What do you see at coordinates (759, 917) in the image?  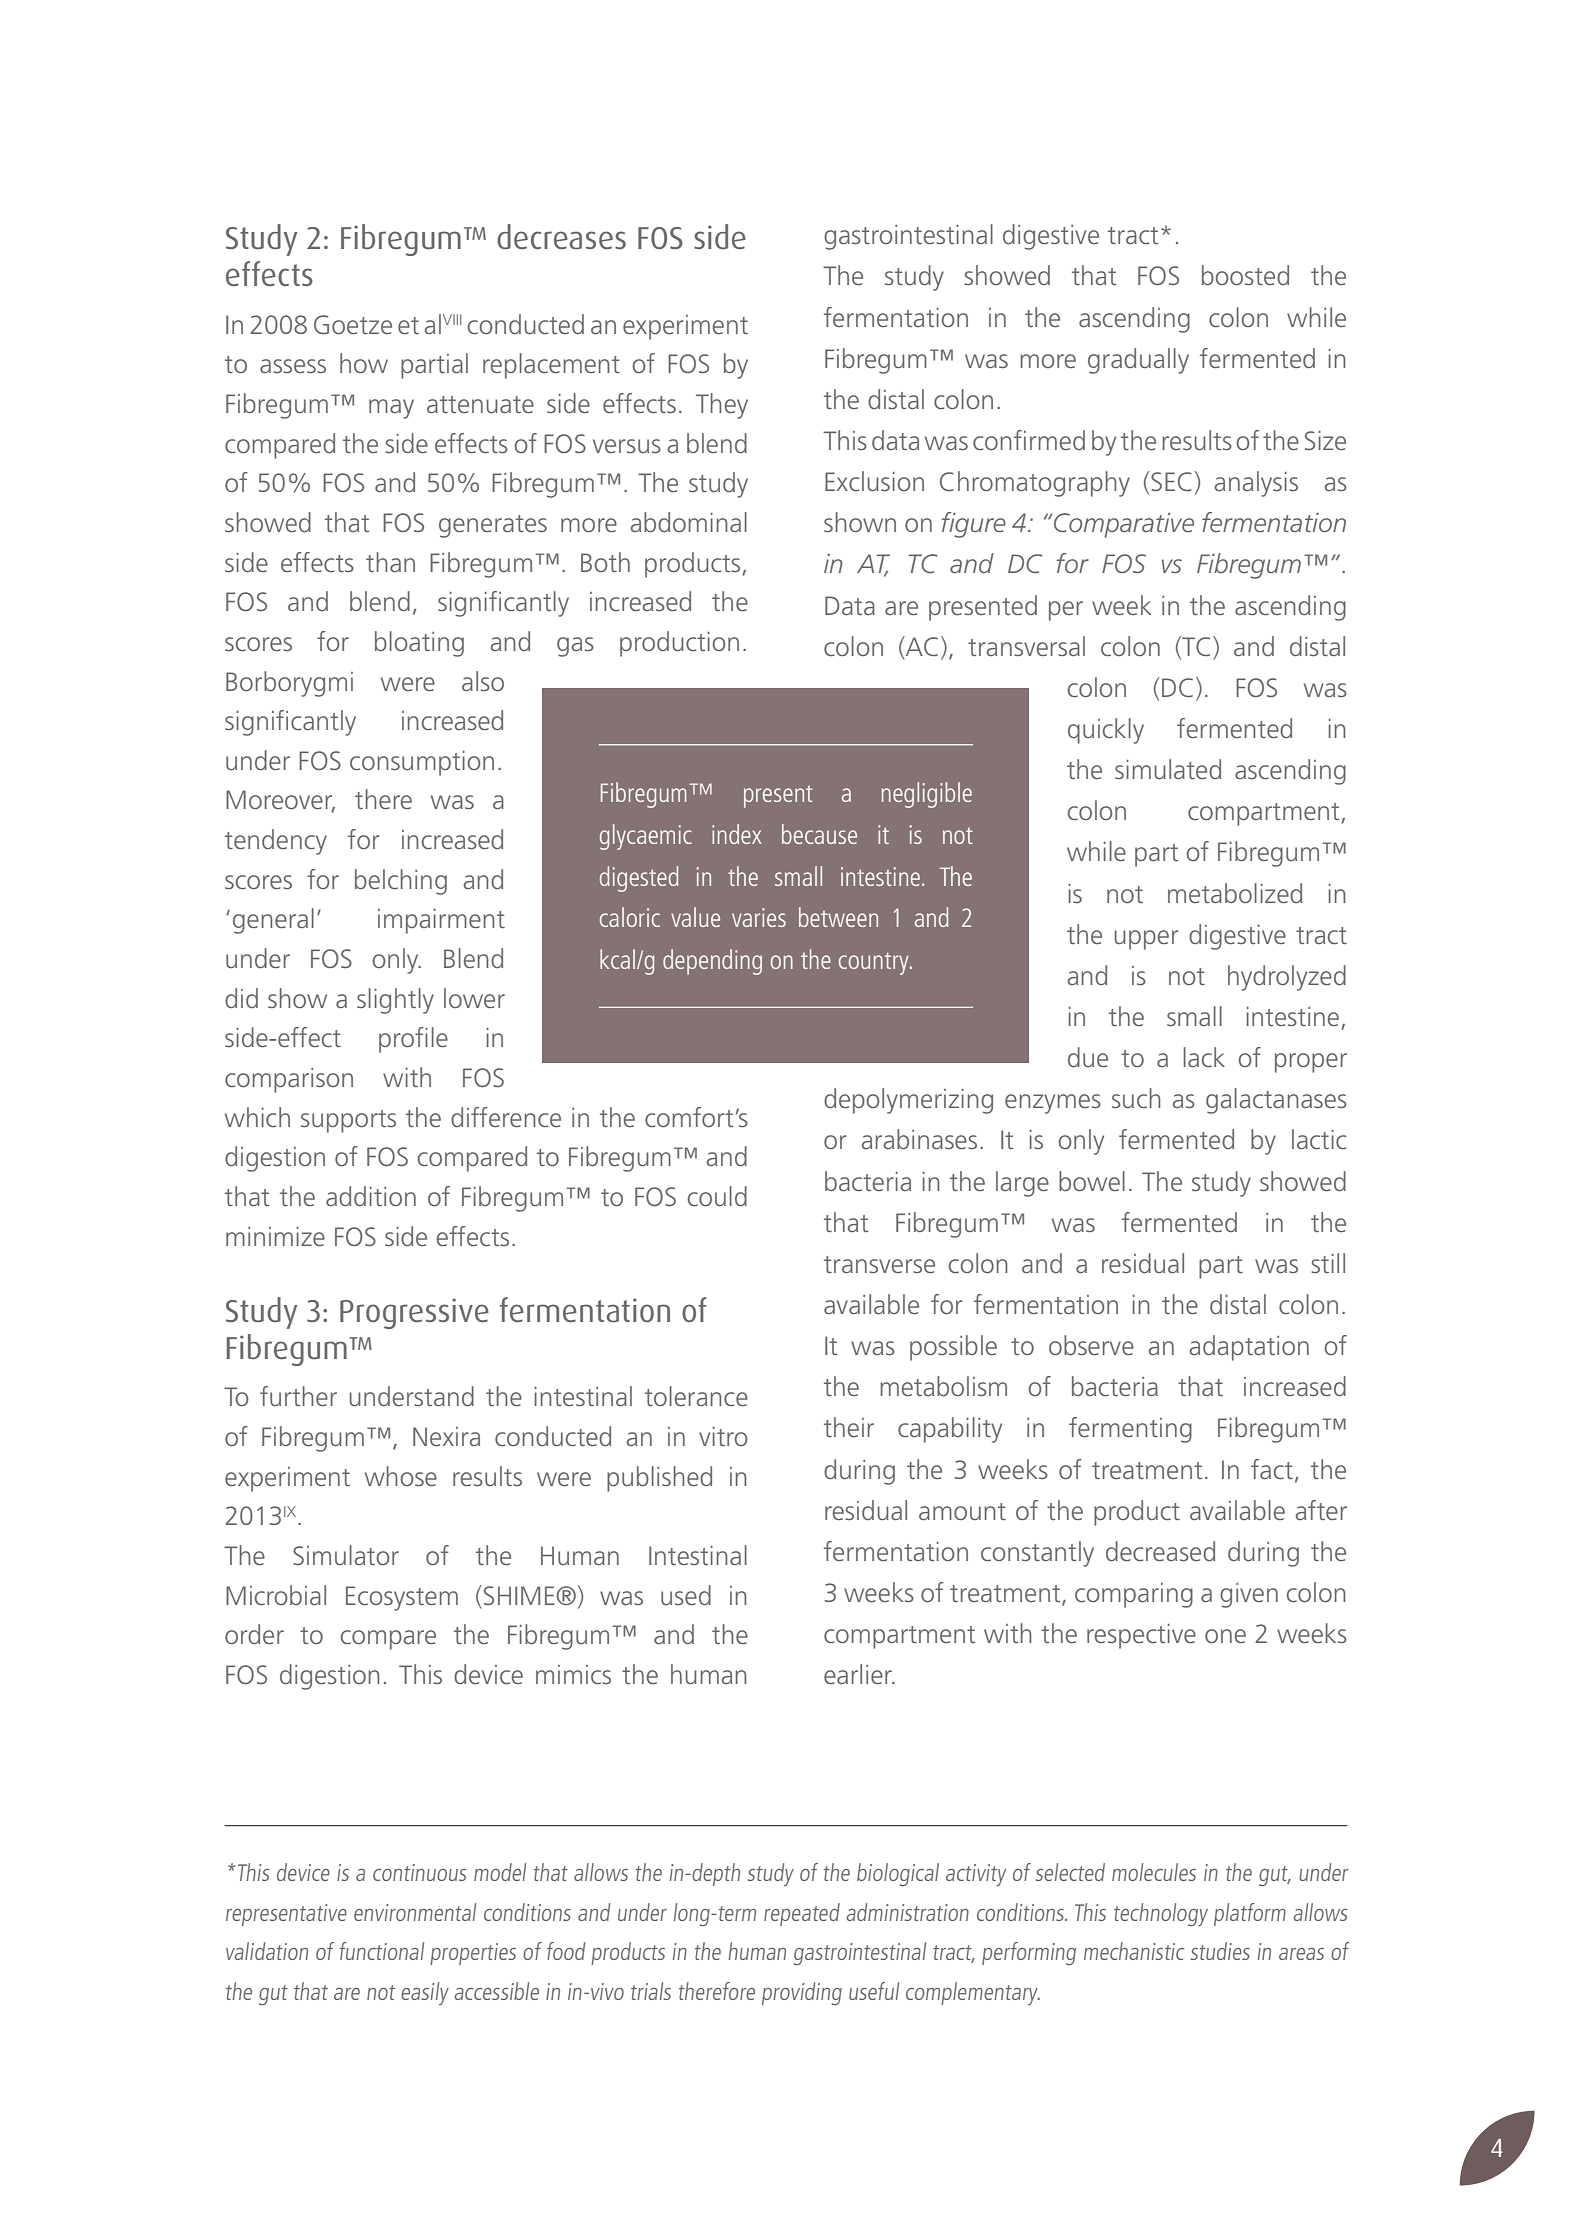 I see `varies` at bounding box center [759, 917].
